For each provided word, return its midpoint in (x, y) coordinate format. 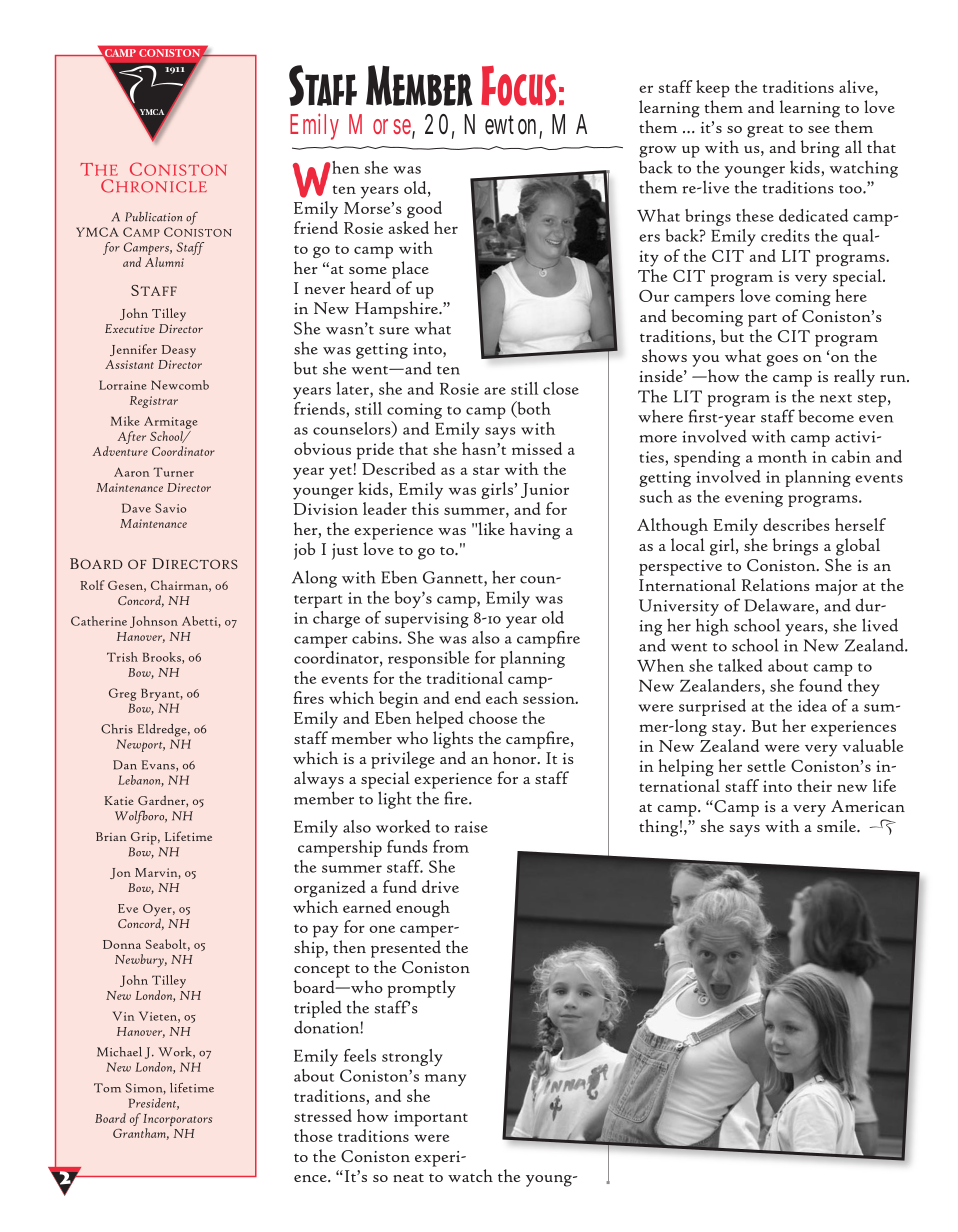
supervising (427, 620)
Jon (120, 873)
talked (740, 665)
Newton (503, 125)
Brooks (163, 658)
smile (837, 825)
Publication (154, 217)
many (445, 1080)
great (765, 131)
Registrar (154, 402)
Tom (107, 1088)
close (561, 388)
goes (782, 361)
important (431, 1118)
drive (440, 886)
